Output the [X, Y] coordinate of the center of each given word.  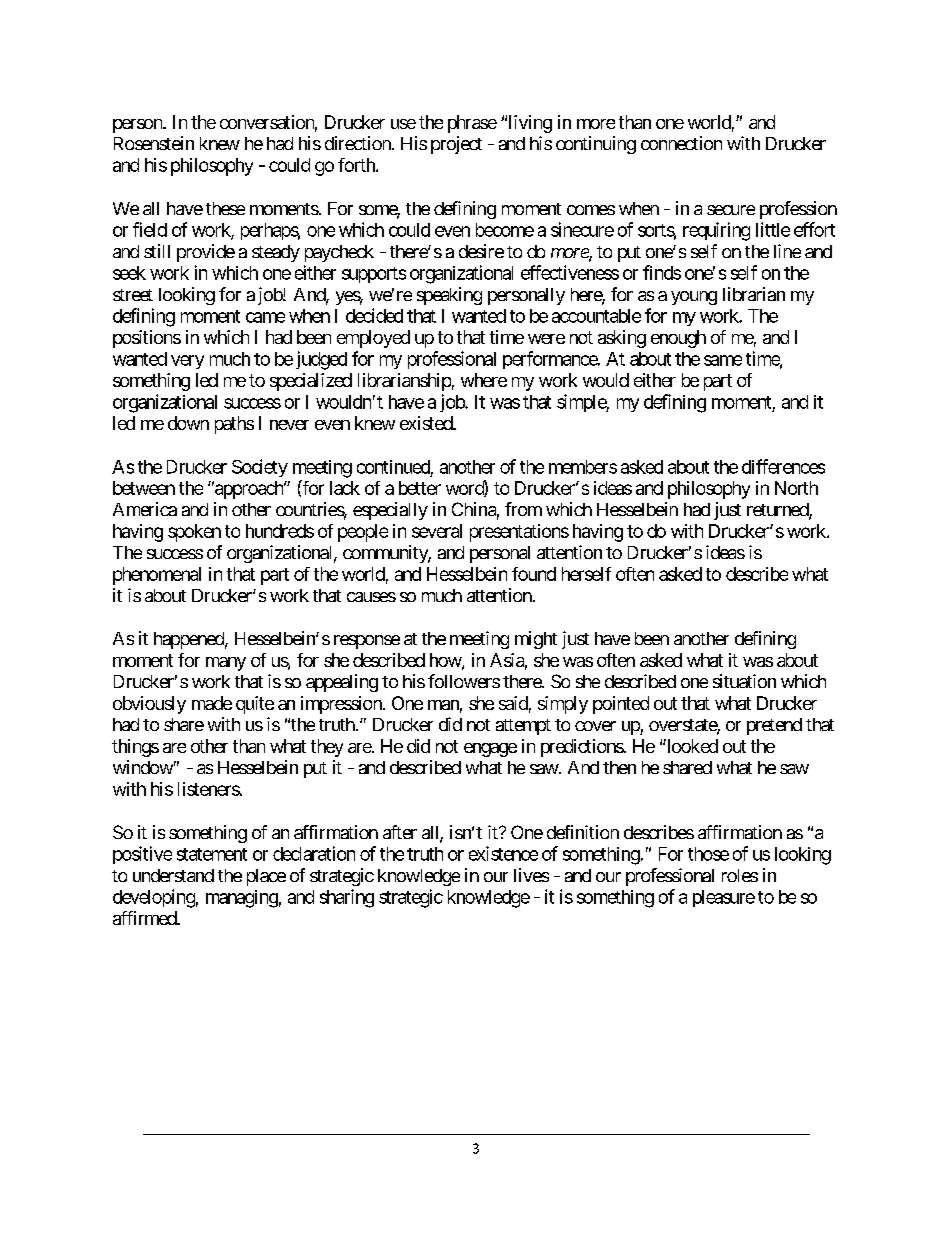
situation [744, 681]
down [188, 423]
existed [427, 423]
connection [681, 143]
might [536, 640]
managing [242, 899]
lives [531, 875]
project [456, 145]
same [723, 360]
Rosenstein [154, 143]
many [226, 664]
